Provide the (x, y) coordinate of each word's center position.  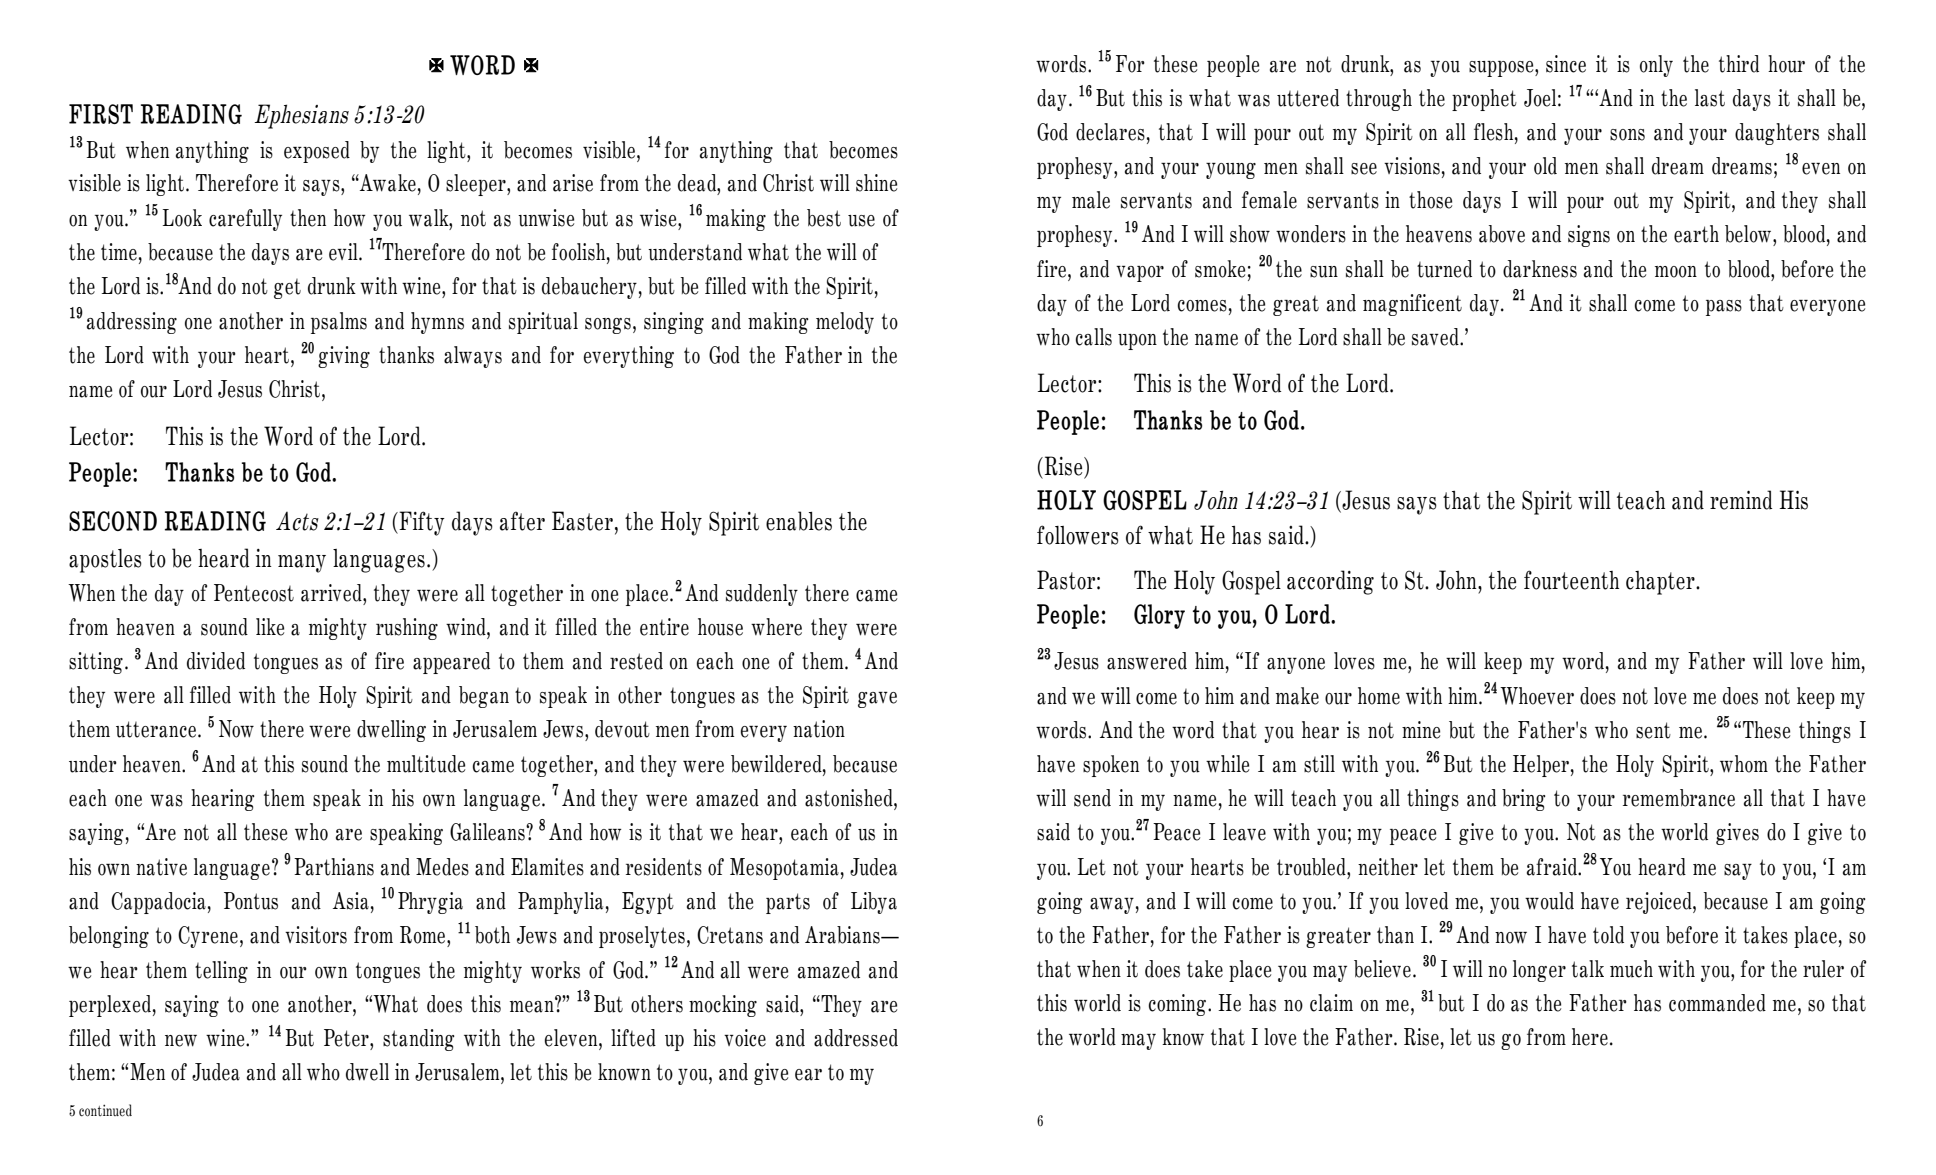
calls (1094, 337)
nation (819, 729)
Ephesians (301, 116)
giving (344, 357)
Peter (347, 1038)
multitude (426, 764)
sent (1653, 730)
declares (1110, 132)
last (1710, 98)
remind (1741, 500)
